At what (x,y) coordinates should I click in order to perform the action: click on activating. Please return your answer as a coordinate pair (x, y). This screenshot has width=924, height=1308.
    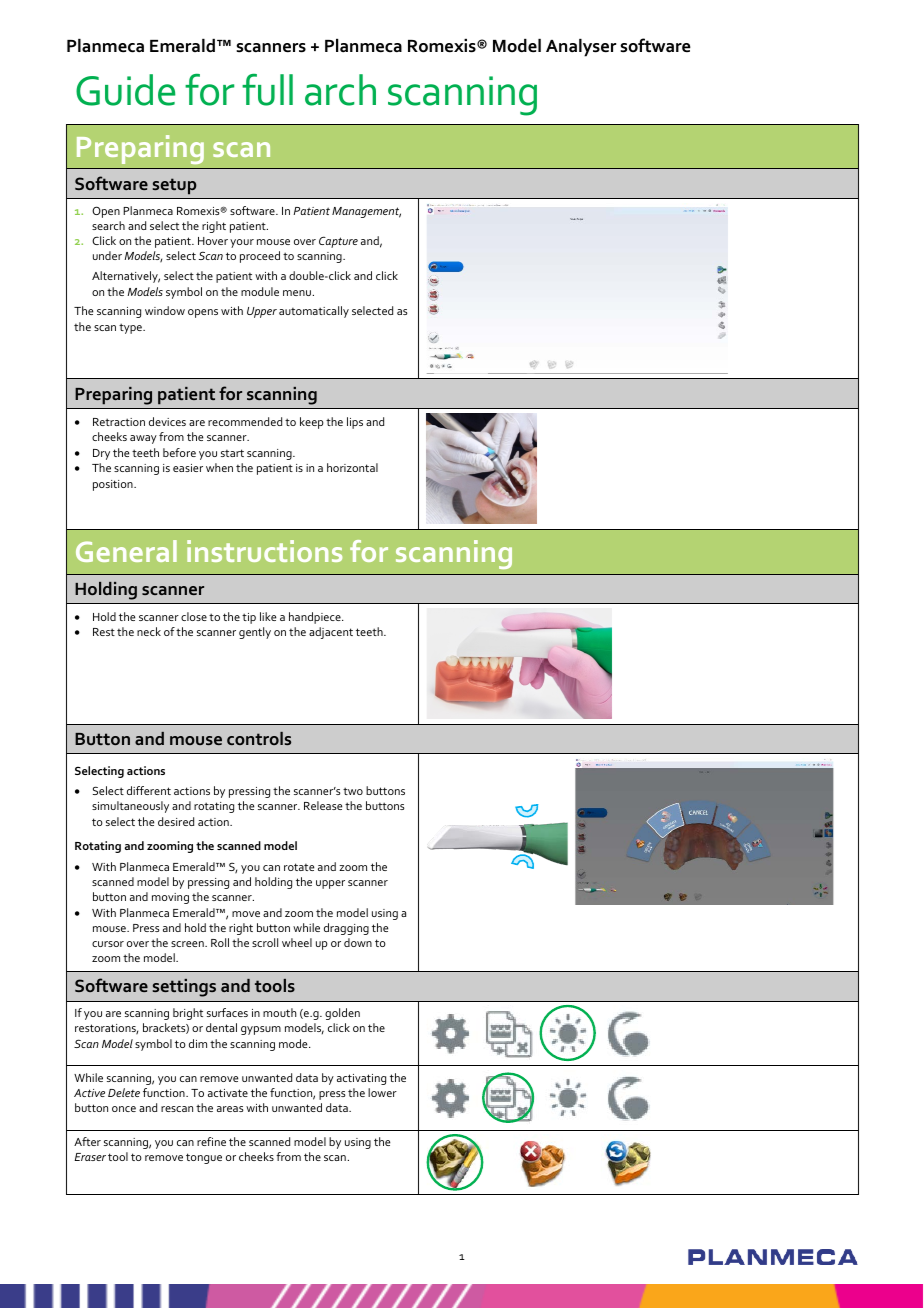
    Looking at the image, I should click on (361, 1079).
